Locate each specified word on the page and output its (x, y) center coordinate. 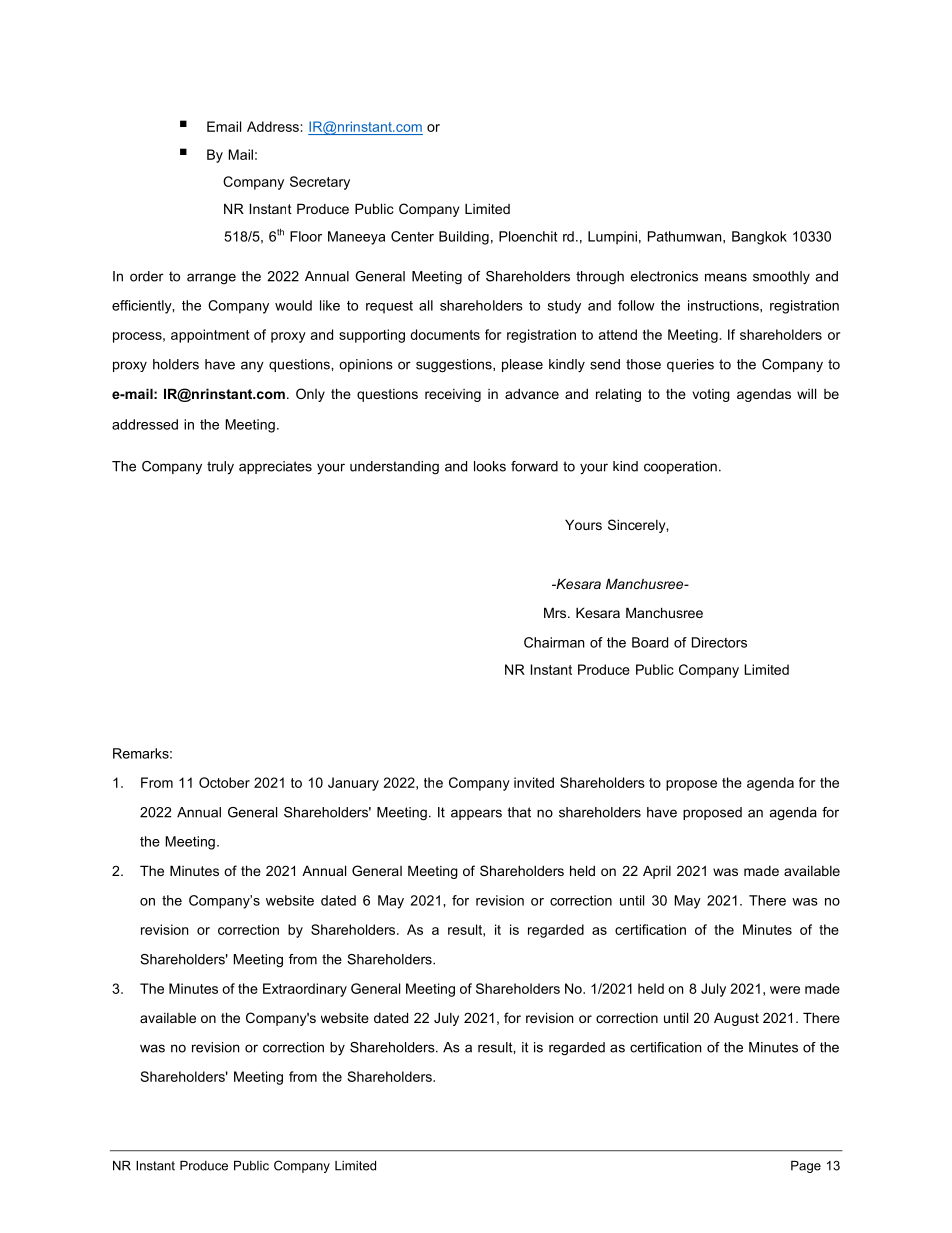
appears (476, 814)
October (224, 782)
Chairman (554, 642)
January (353, 784)
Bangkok (759, 238)
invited (534, 782)
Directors (719, 642)
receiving (453, 395)
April (657, 872)
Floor (306, 236)
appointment (210, 336)
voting (711, 395)
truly (220, 468)
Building (464, 238)
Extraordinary (305, 990)
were (785, 990)
